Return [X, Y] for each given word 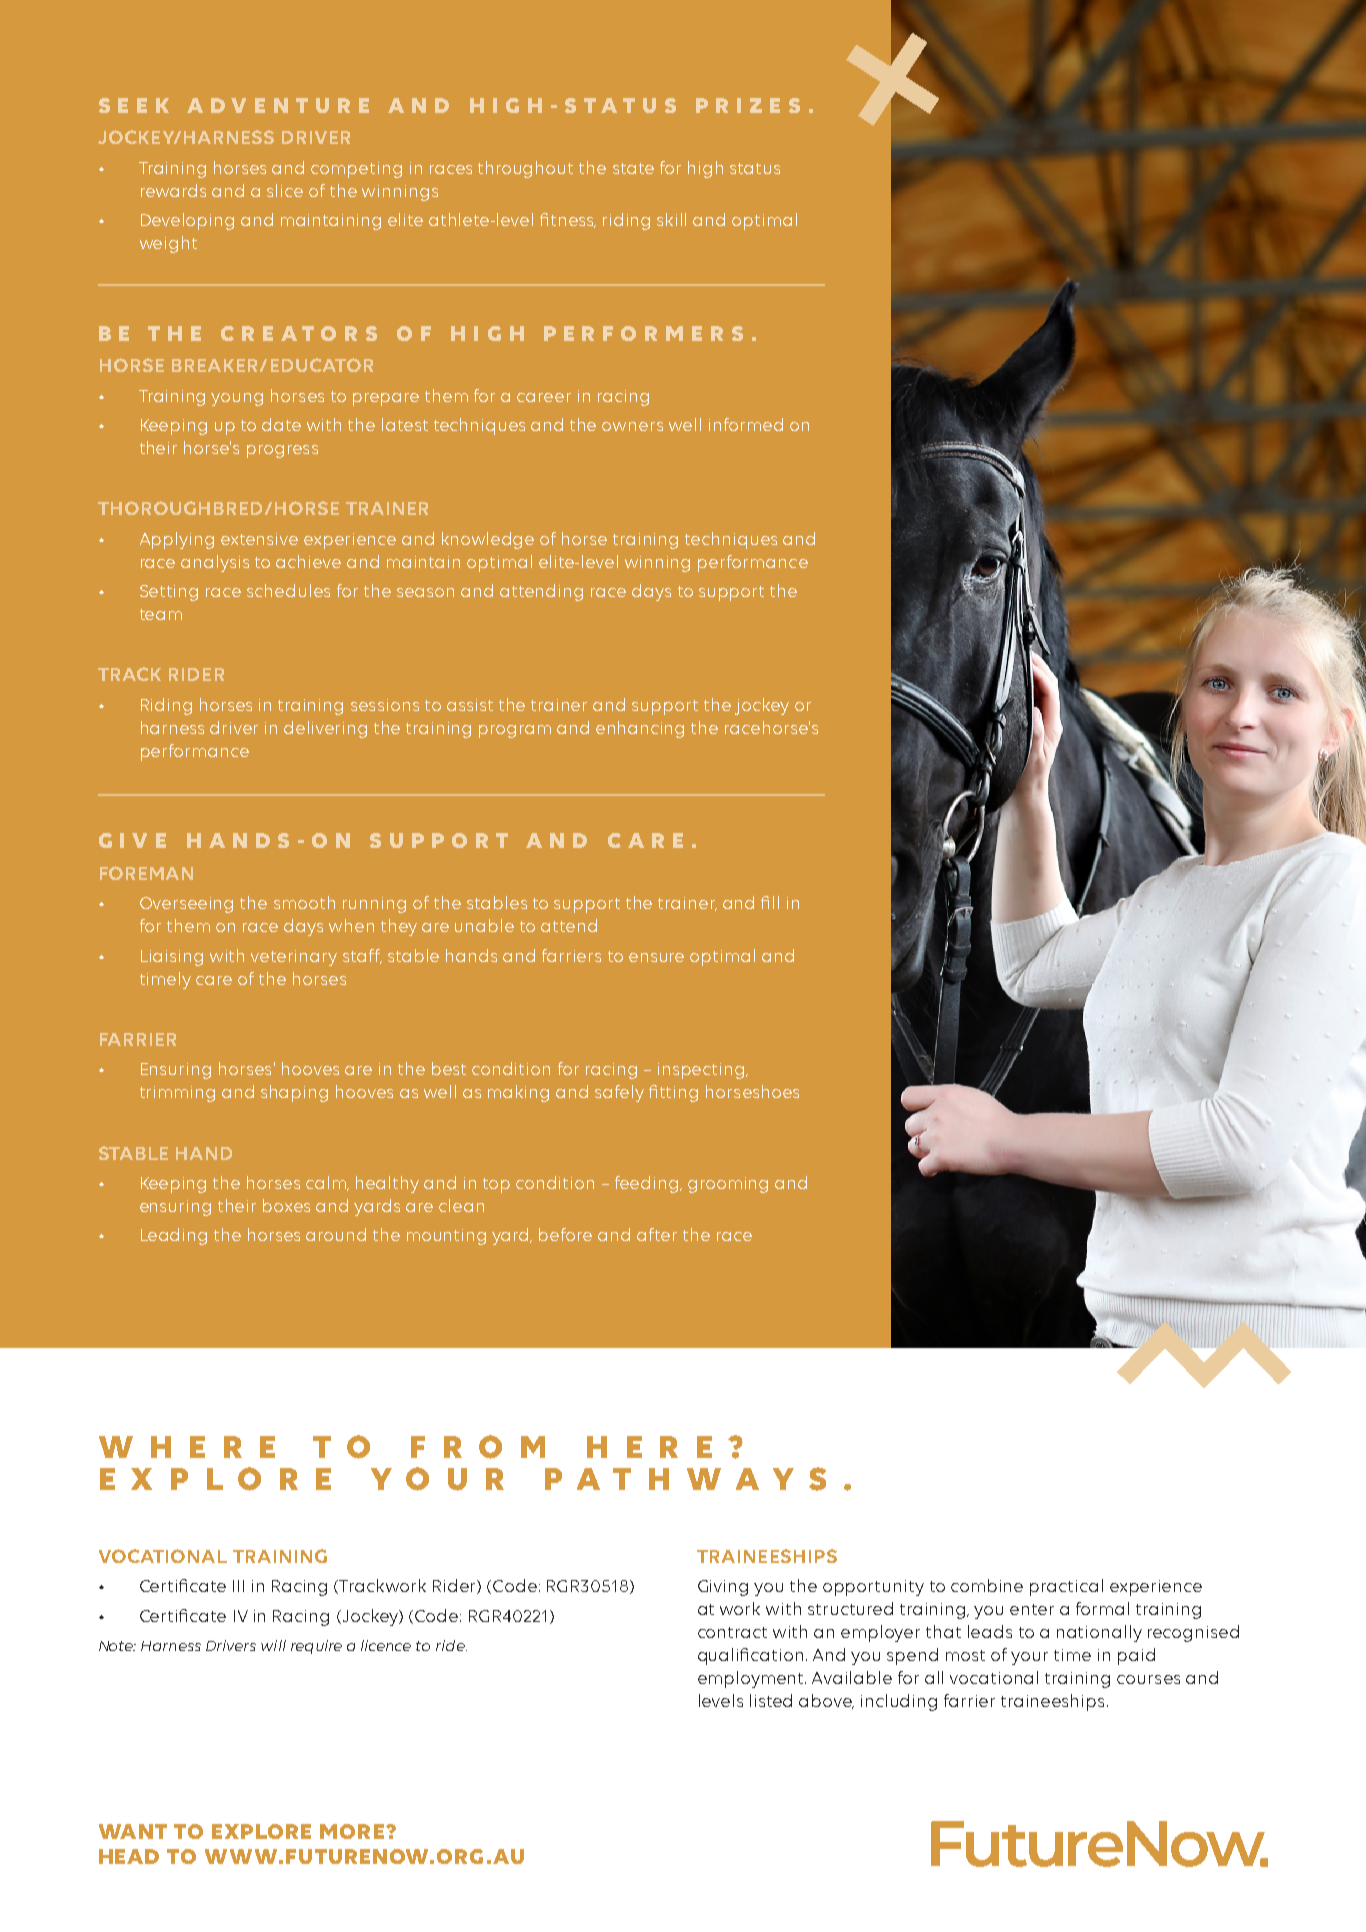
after [657, 1234]
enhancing [640, 729]
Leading [174, 1236]
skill [671, 219]
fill [770, 902]
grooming [728, 1185]
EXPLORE [261, 1831]
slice [285, 190]
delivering [325, 729]
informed [746, 424]
